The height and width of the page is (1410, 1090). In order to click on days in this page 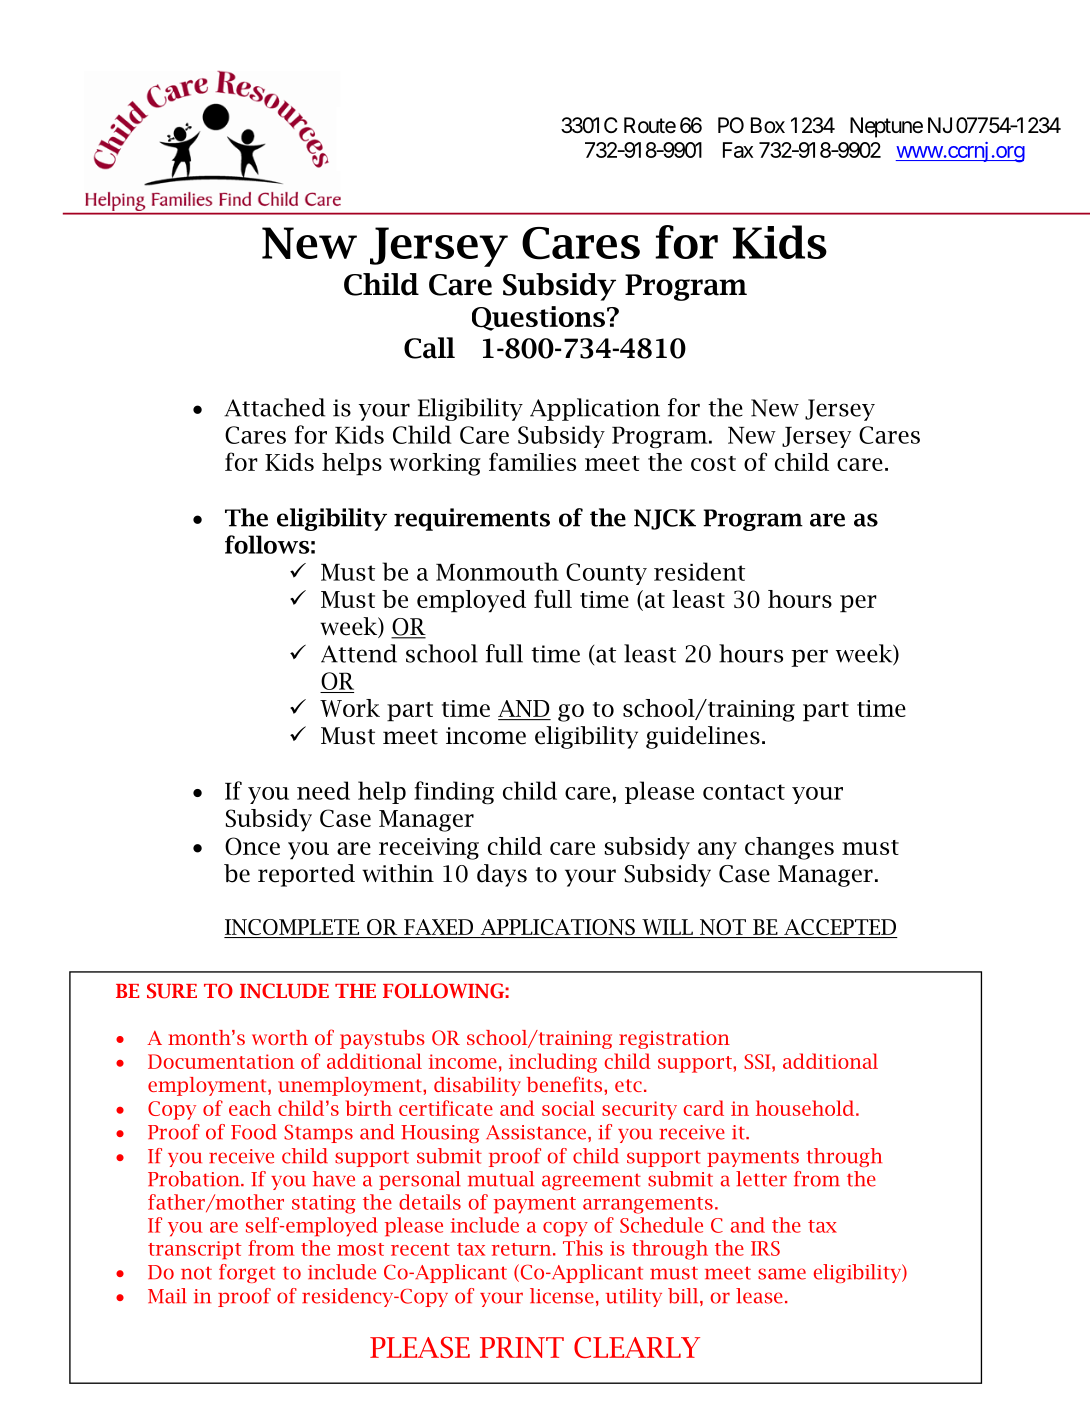, I will do `click(502, 875)`.
